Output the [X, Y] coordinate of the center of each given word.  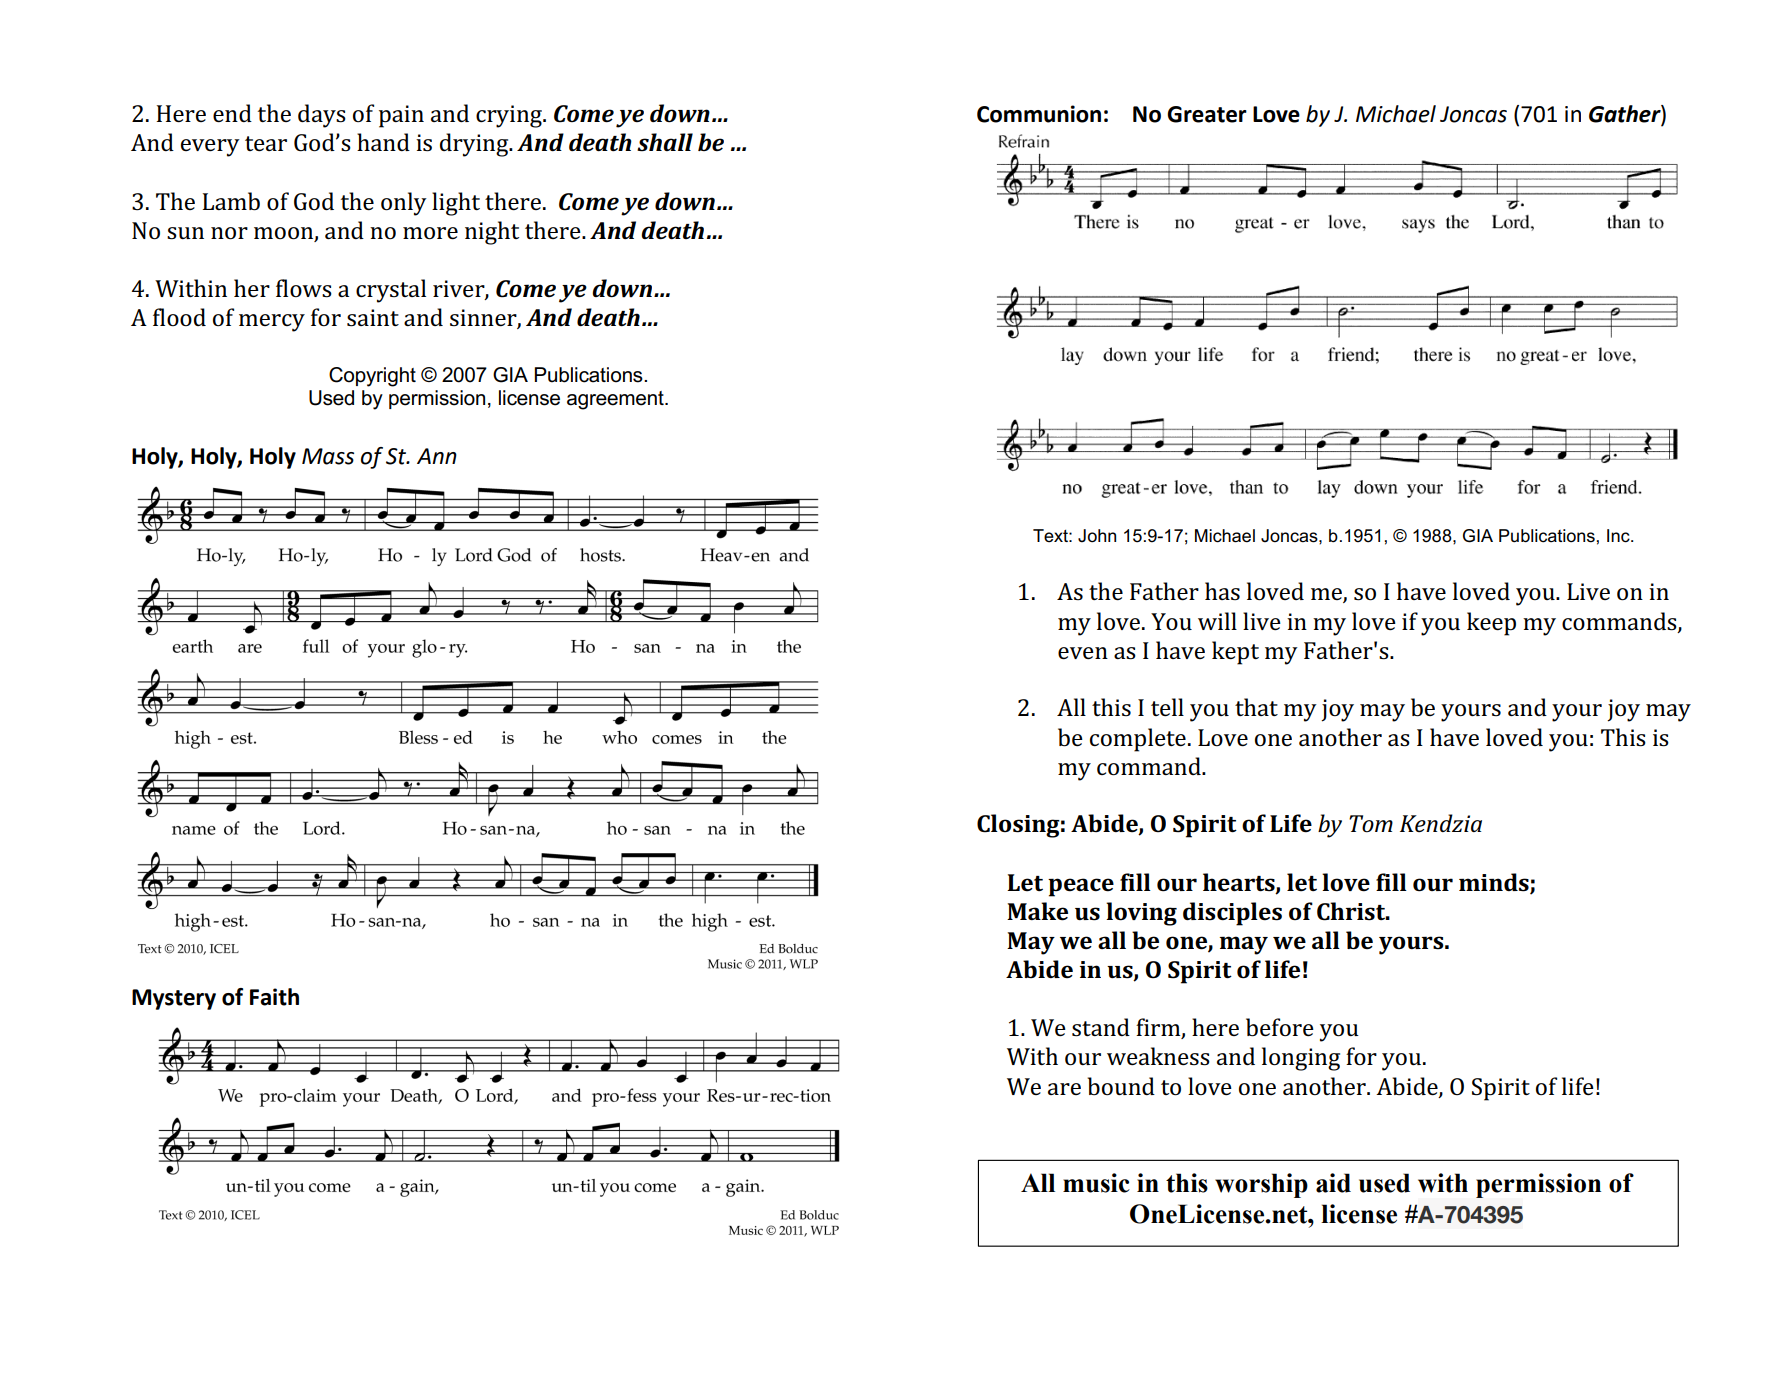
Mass [328, 456]
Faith [274, 997]
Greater [1207, 114]
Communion [1039, 114]
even [1083, 653]
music [1096, 1183]
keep [1491, 624]
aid [1333, 1183]
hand [383, 142]
